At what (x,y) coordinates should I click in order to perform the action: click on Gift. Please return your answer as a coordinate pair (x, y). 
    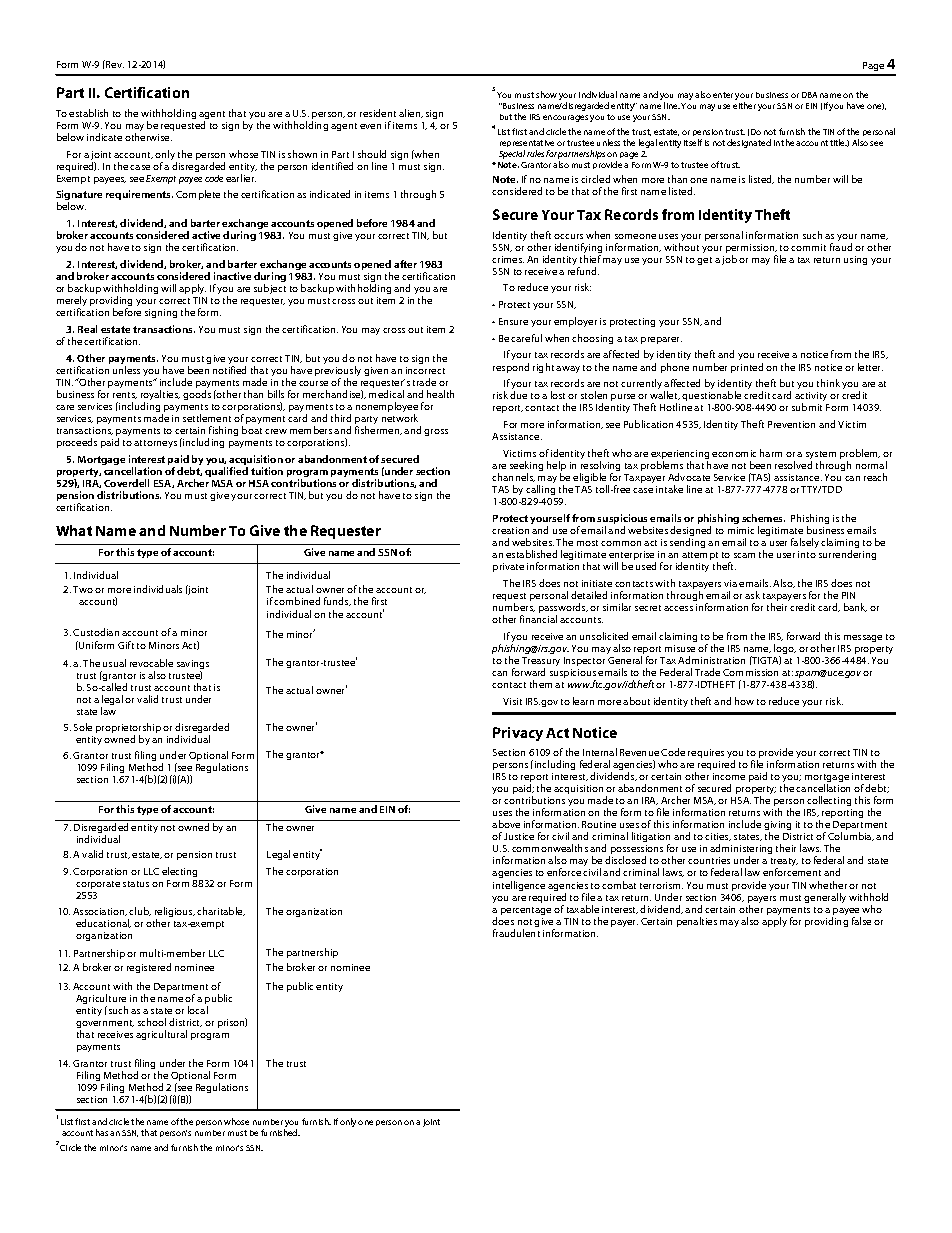
    Looking at the image, I should click on (126, 645).
